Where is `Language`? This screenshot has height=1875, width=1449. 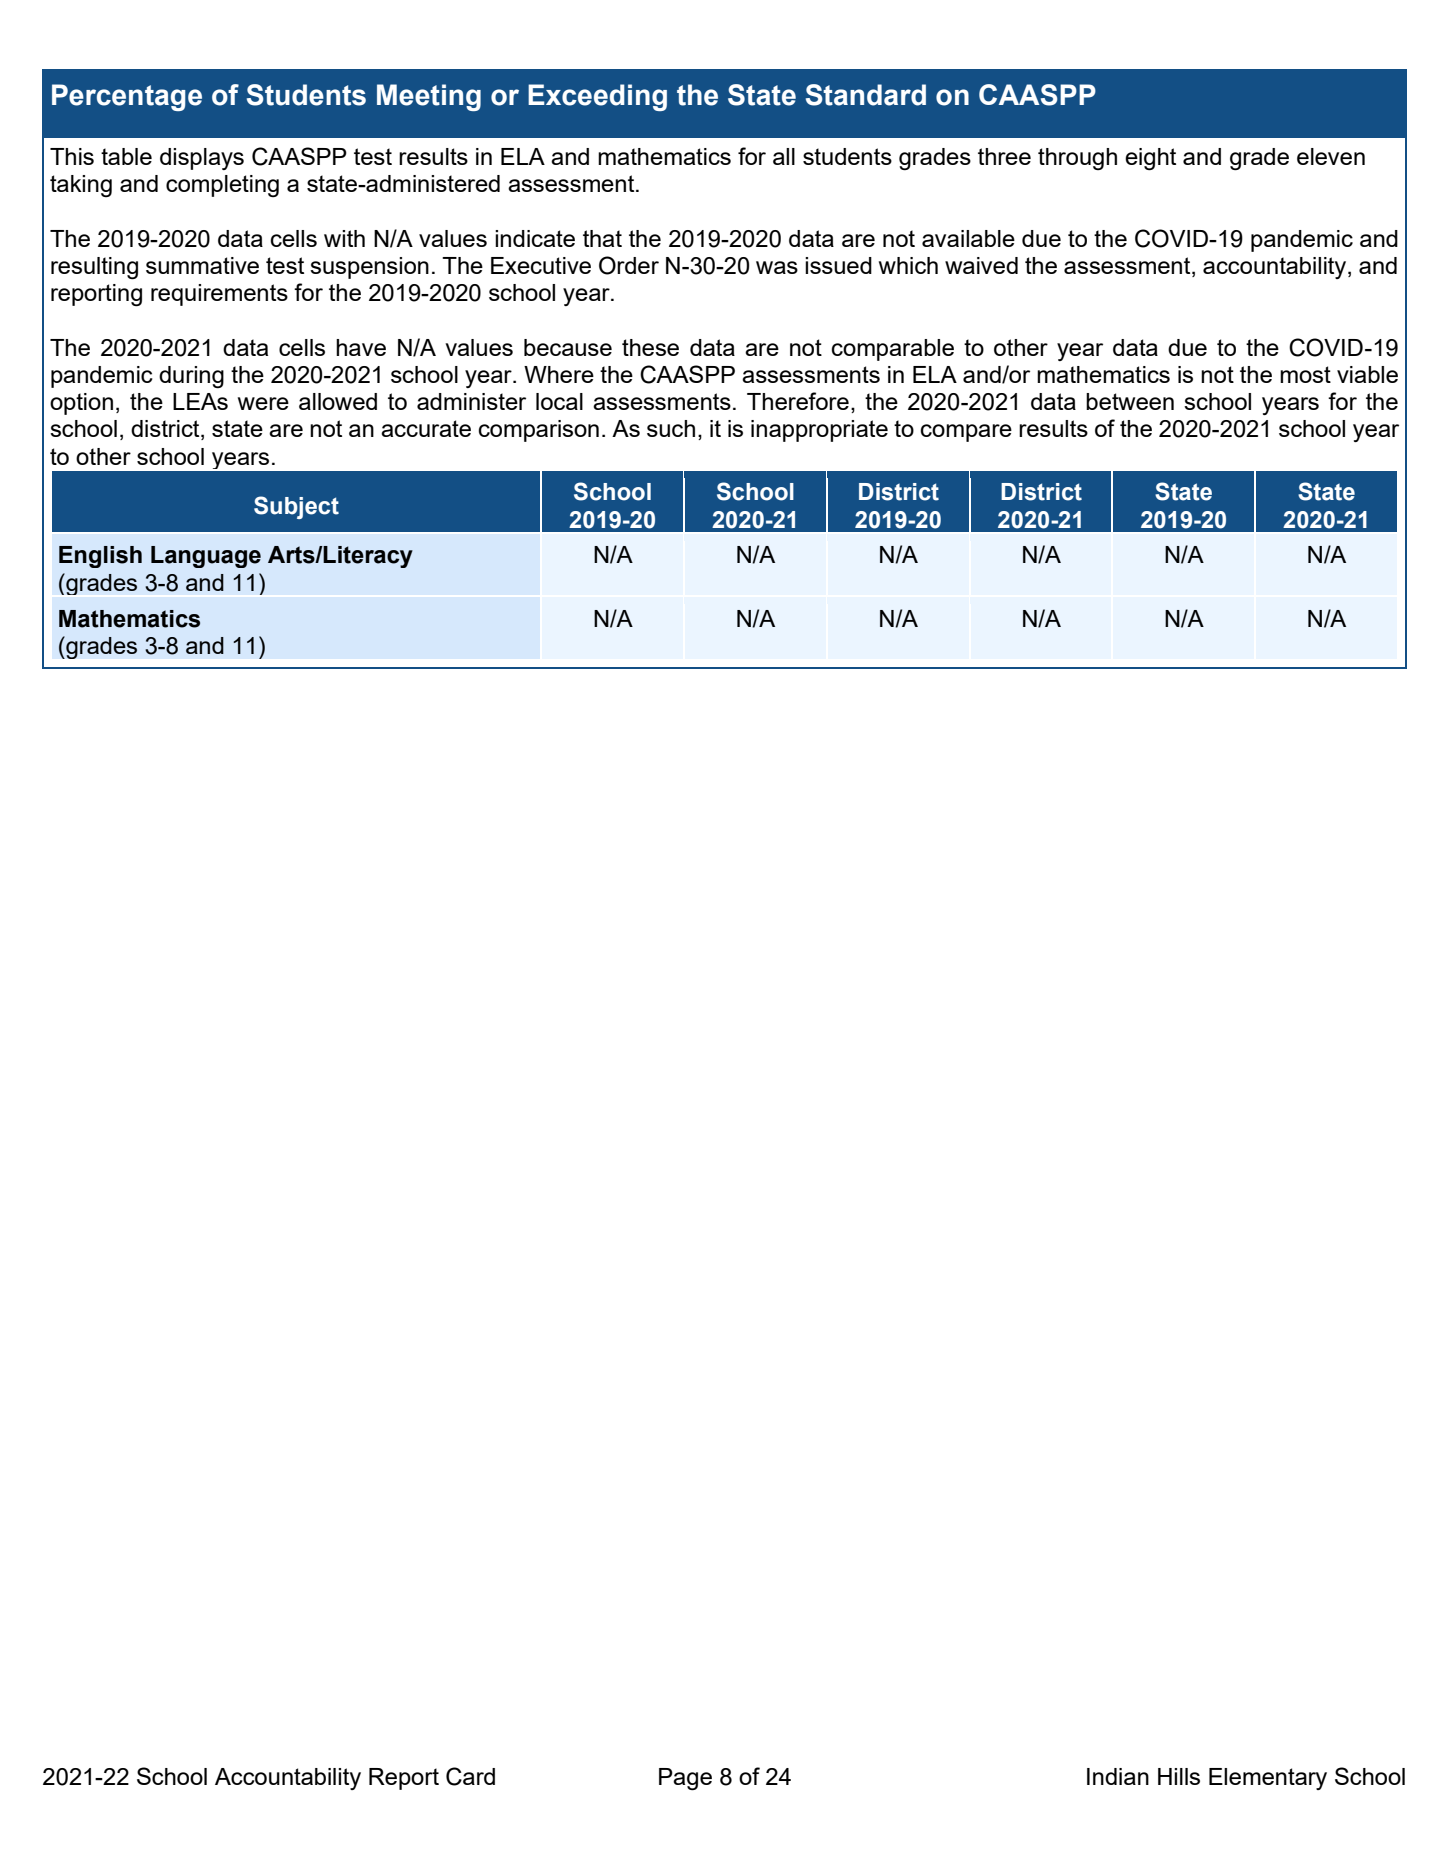
Language is located at coordinates (206, 557).
